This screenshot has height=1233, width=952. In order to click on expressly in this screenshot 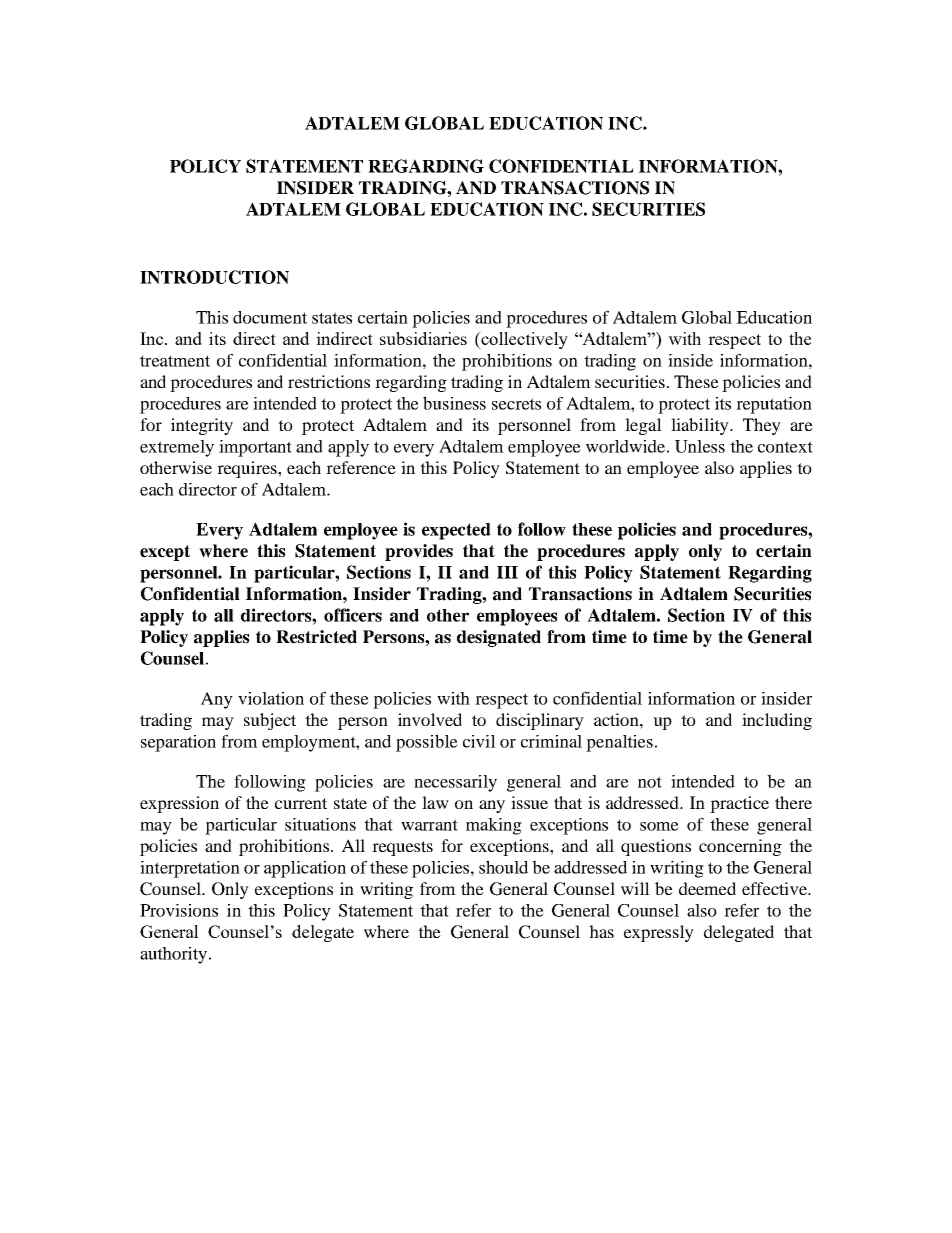, I will do `click(659, 933)`.
